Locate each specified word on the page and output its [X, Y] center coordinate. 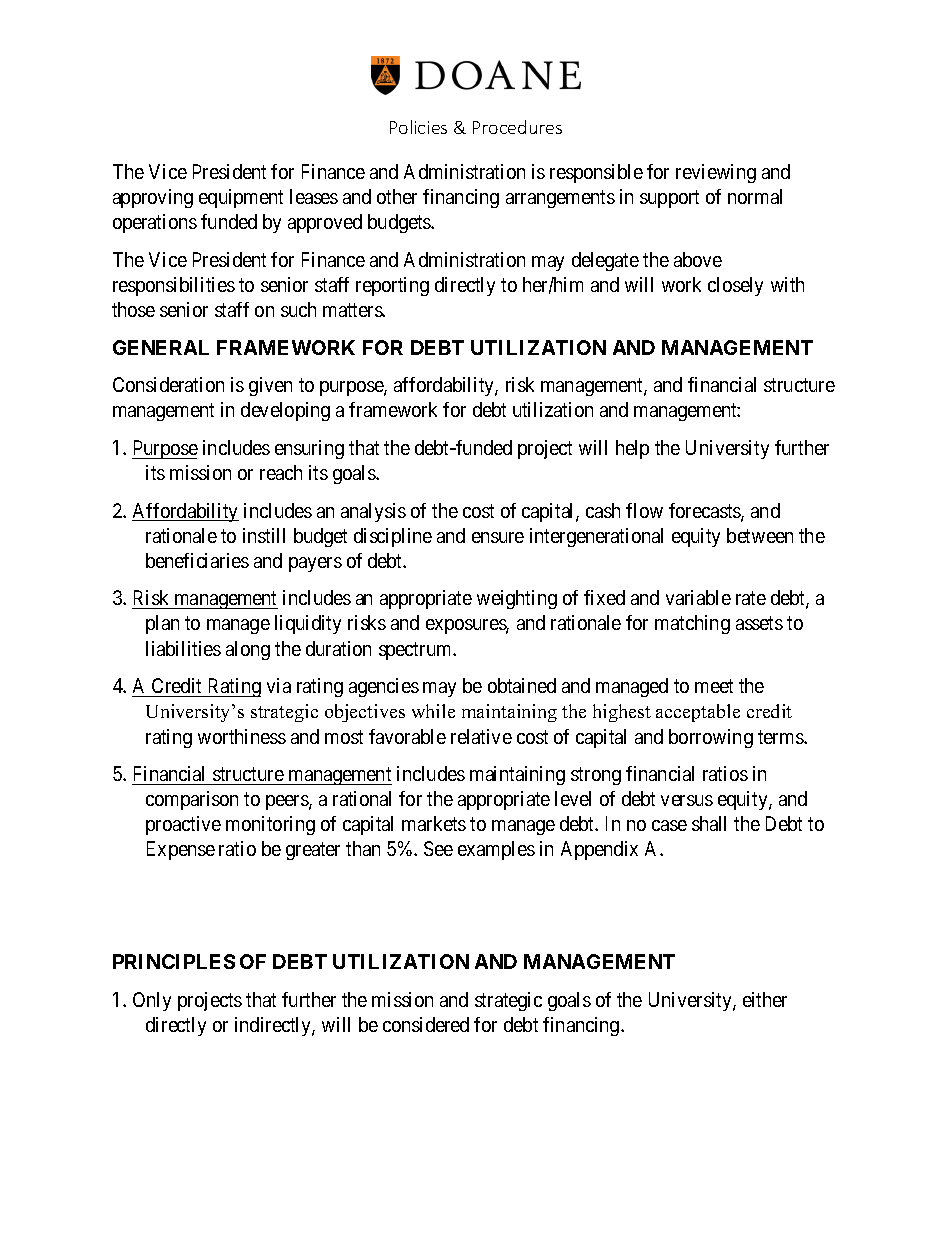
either [765, 999]
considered [426, 1024]
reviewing [716, 173]
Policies [418, 127]
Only [152, 1001]
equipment [241, 198]
